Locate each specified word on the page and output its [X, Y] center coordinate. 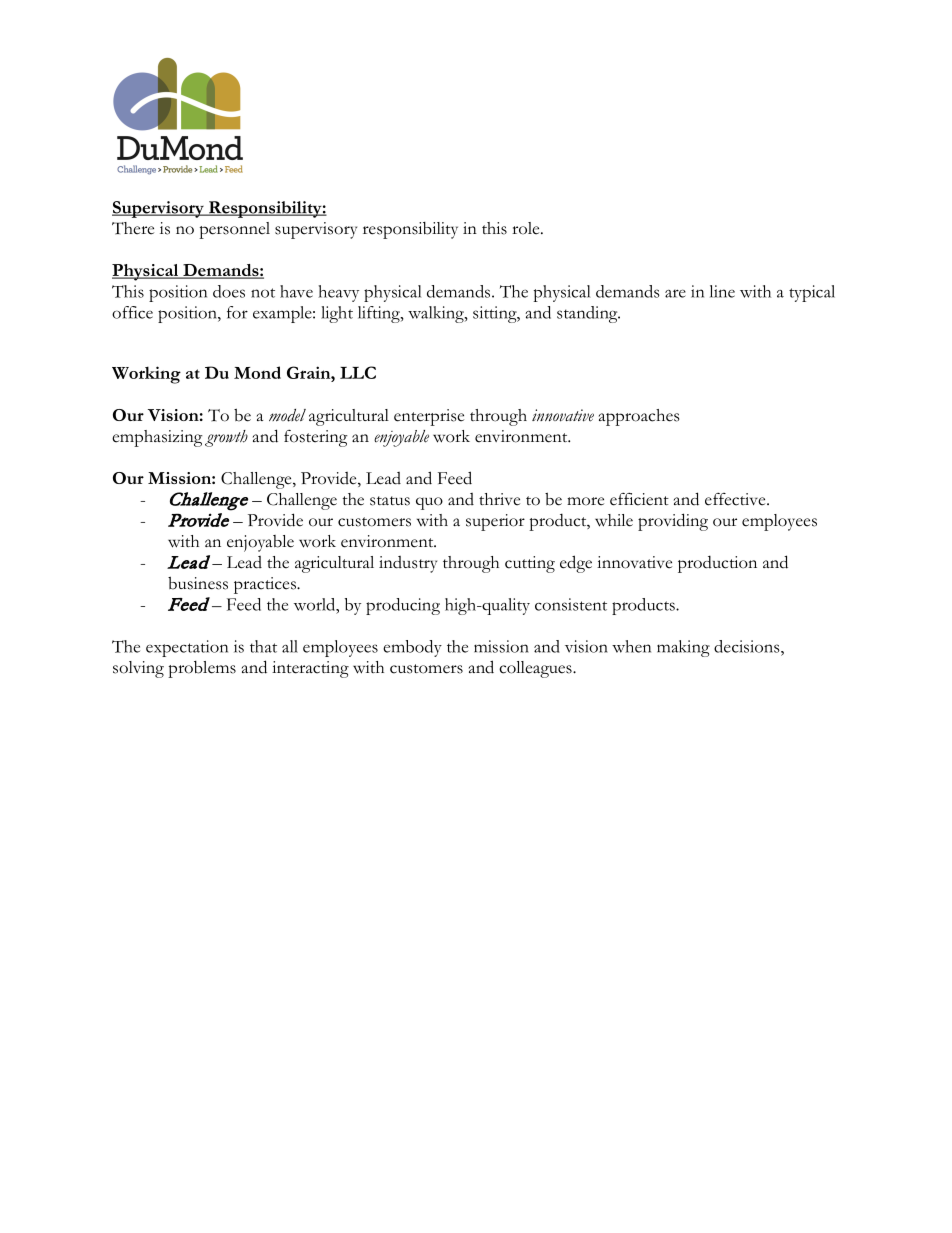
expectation [187, 648]
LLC [358, 372]
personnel [234, 230]
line [722, 291]
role [527, 228]
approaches [639, 417]
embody [412, 648]
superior [495, 522]
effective [736, 499]
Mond [257, 372]
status [390, 501]
